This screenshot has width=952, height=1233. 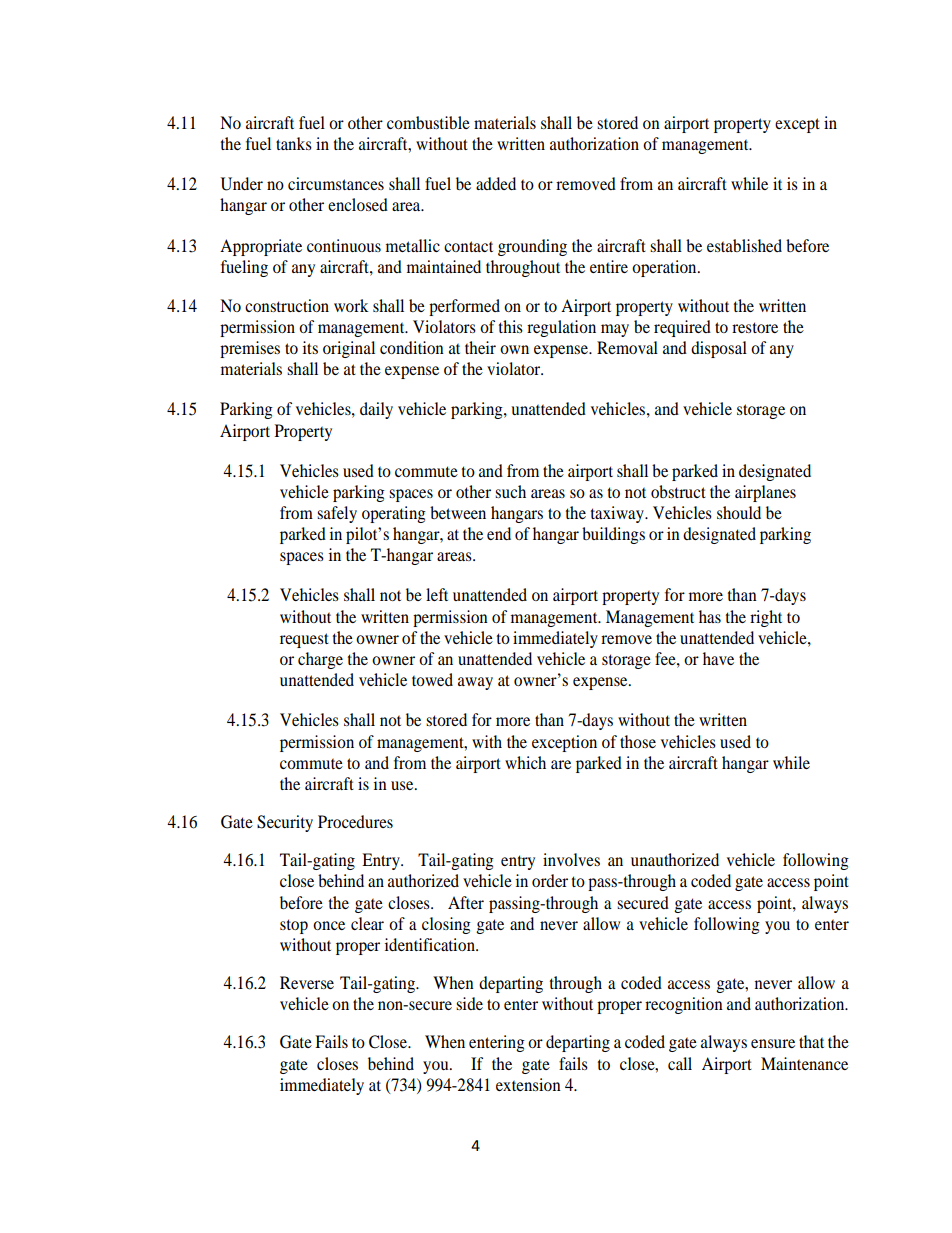 I want to click on those, so click(x=638, y=741).
